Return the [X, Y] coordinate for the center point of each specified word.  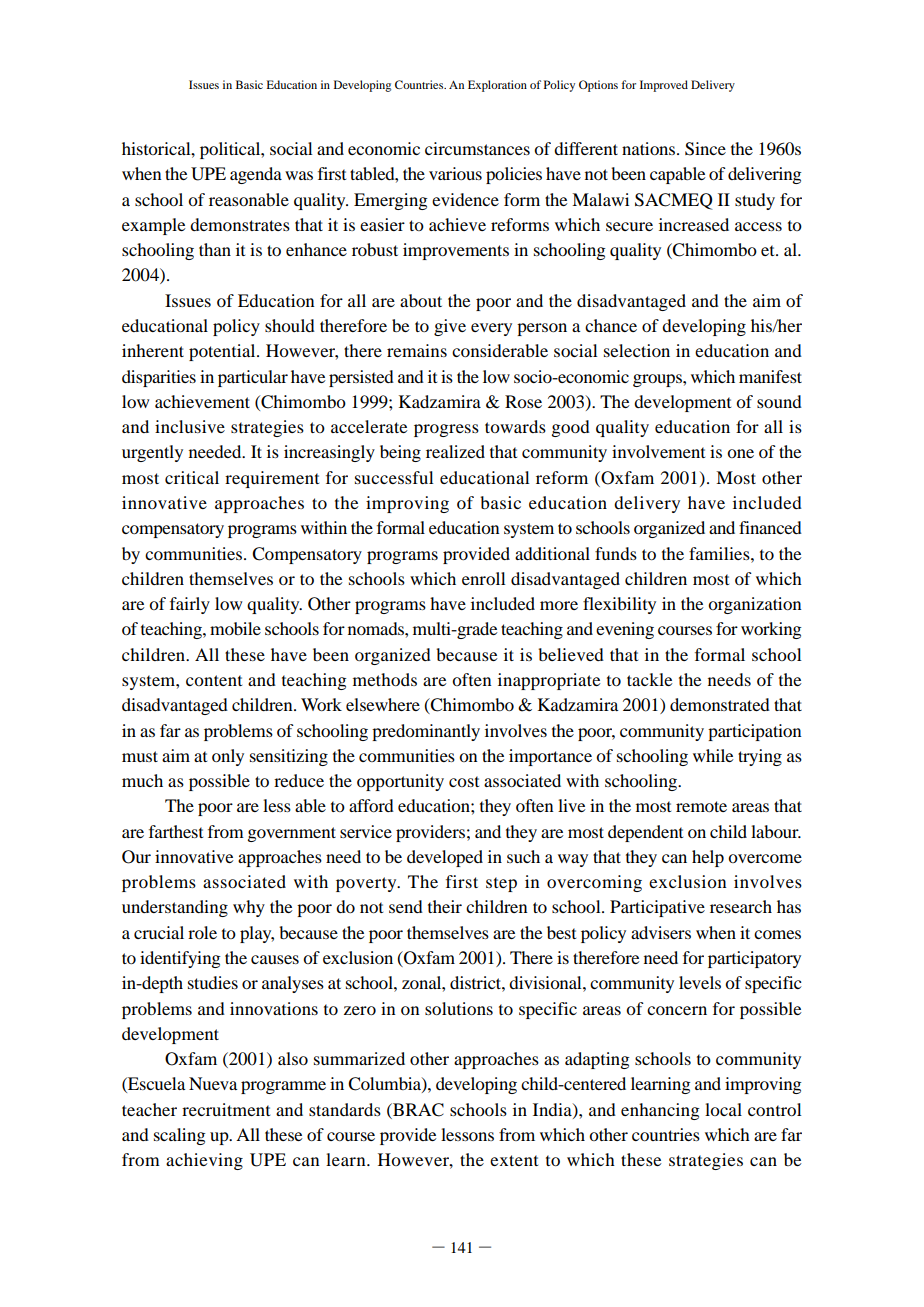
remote [701, 806]
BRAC [417, 1110]
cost [464, 781]
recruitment [226, 1109]
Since [705, 149]
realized [455, 451]
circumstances [477, 148]
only [228, 757]
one [740, 453]
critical [192, 477]
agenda [256, 175]
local [723, 1109]
